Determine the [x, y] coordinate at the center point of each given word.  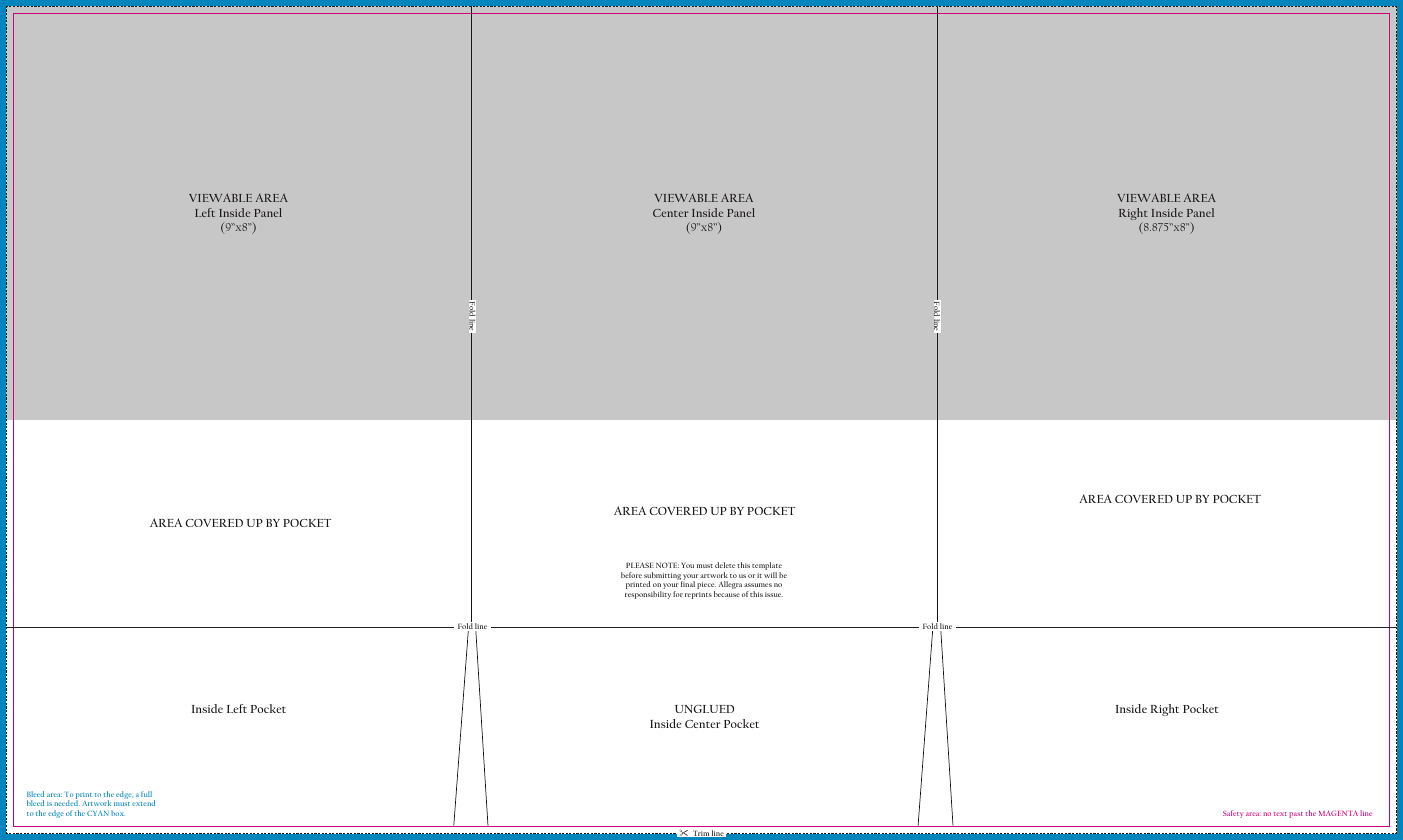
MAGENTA [1338, 813]
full [146, 794]
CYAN [98, 813]
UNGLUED [704, 709]
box [118, 813]
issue [774, 594]
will [770, 575]
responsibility [648, 595]
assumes [758, 585]
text [1280, 814]
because [727, 594]
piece [706, 587]
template [767, 567]
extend [143, 803]
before [631, 575]
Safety [1233, 814]
